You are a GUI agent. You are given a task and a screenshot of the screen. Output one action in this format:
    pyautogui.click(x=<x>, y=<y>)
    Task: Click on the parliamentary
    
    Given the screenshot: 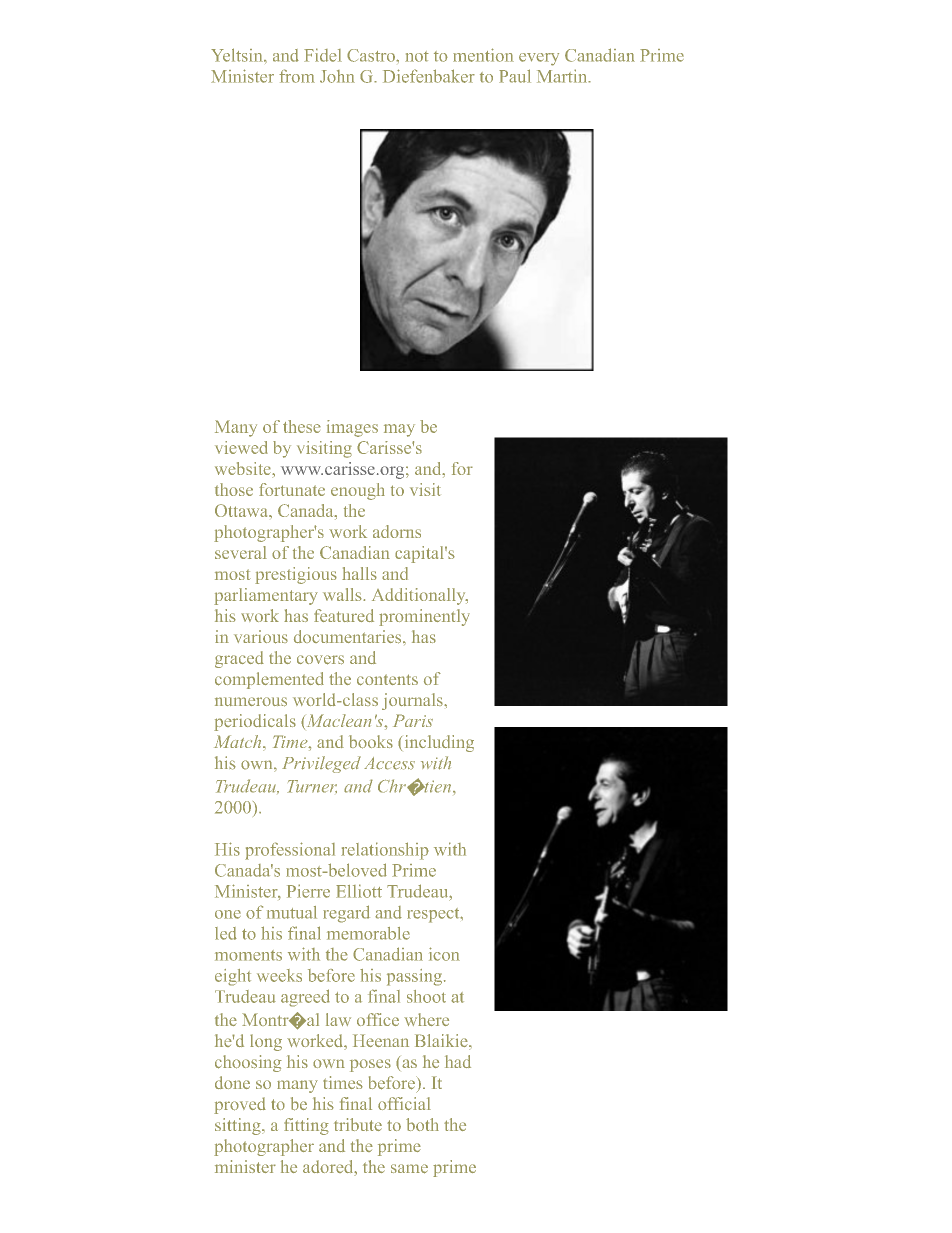 What is the action you would take?
    pyautogui.click(x=266, y=596)
